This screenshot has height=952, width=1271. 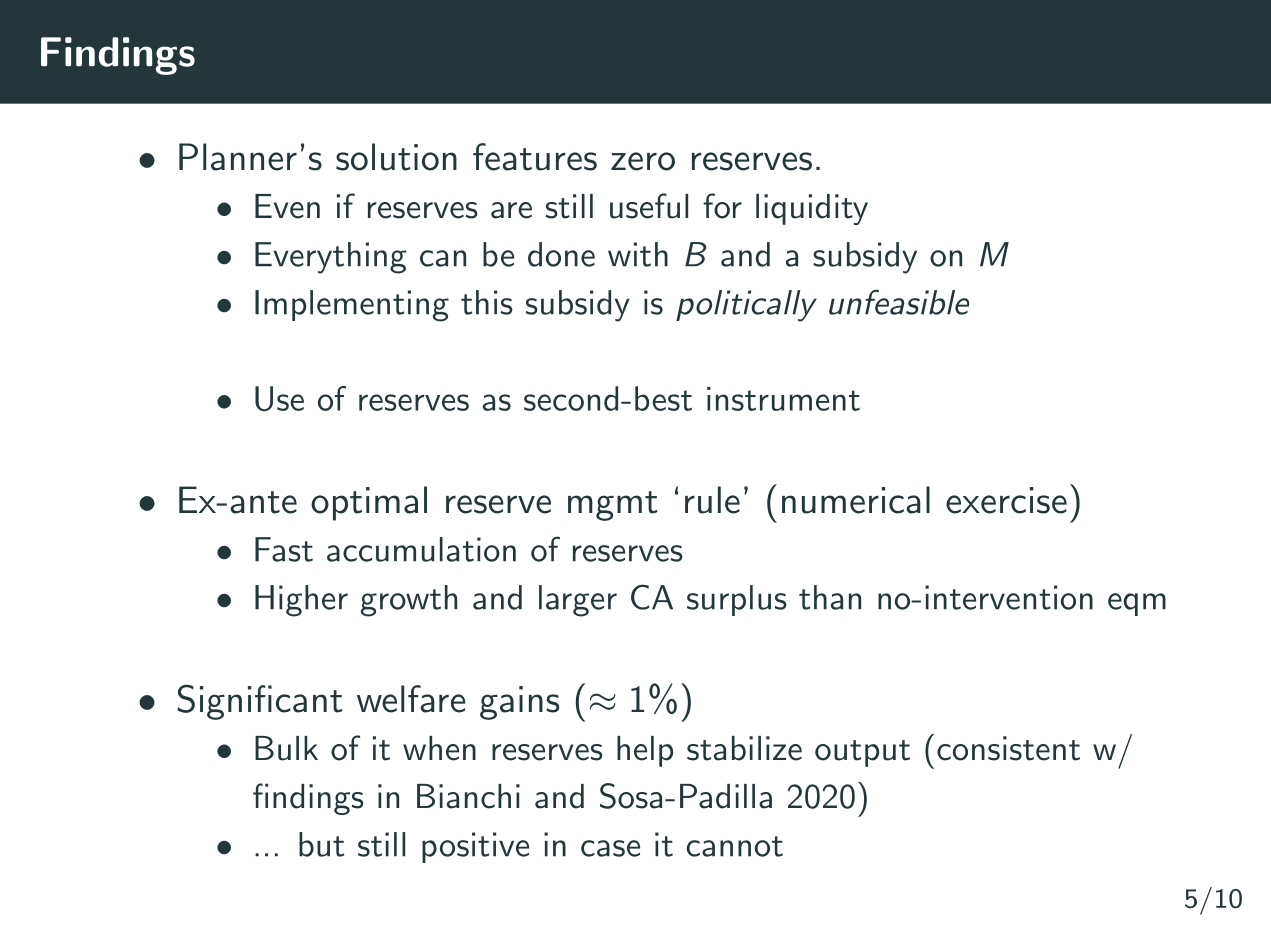 What do you see at coordinates (352, 306) in the screenshot?
I see `Implementing` at bounding box center [352, 306].
